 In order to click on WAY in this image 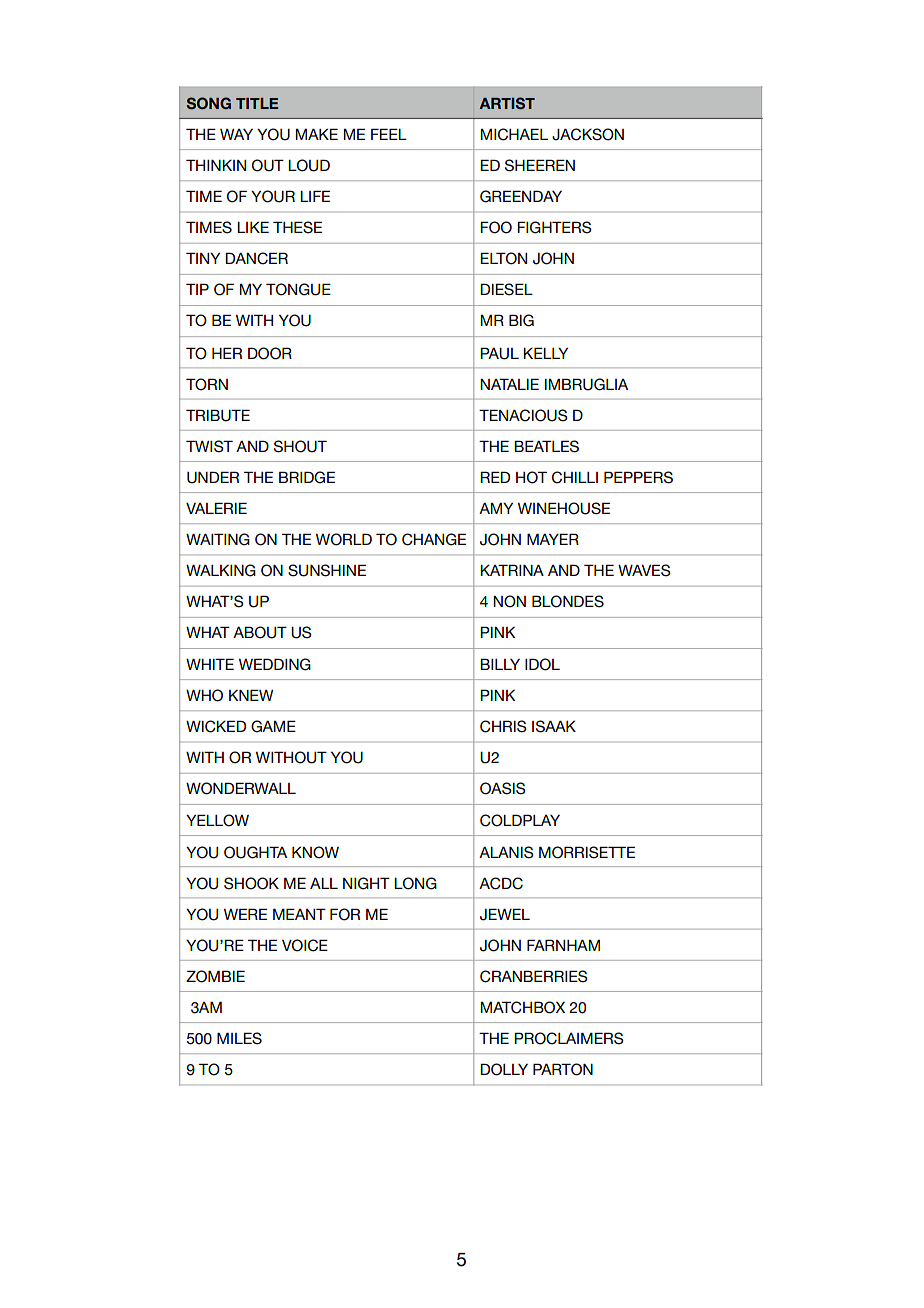, I will do `click(236, 134)`.
